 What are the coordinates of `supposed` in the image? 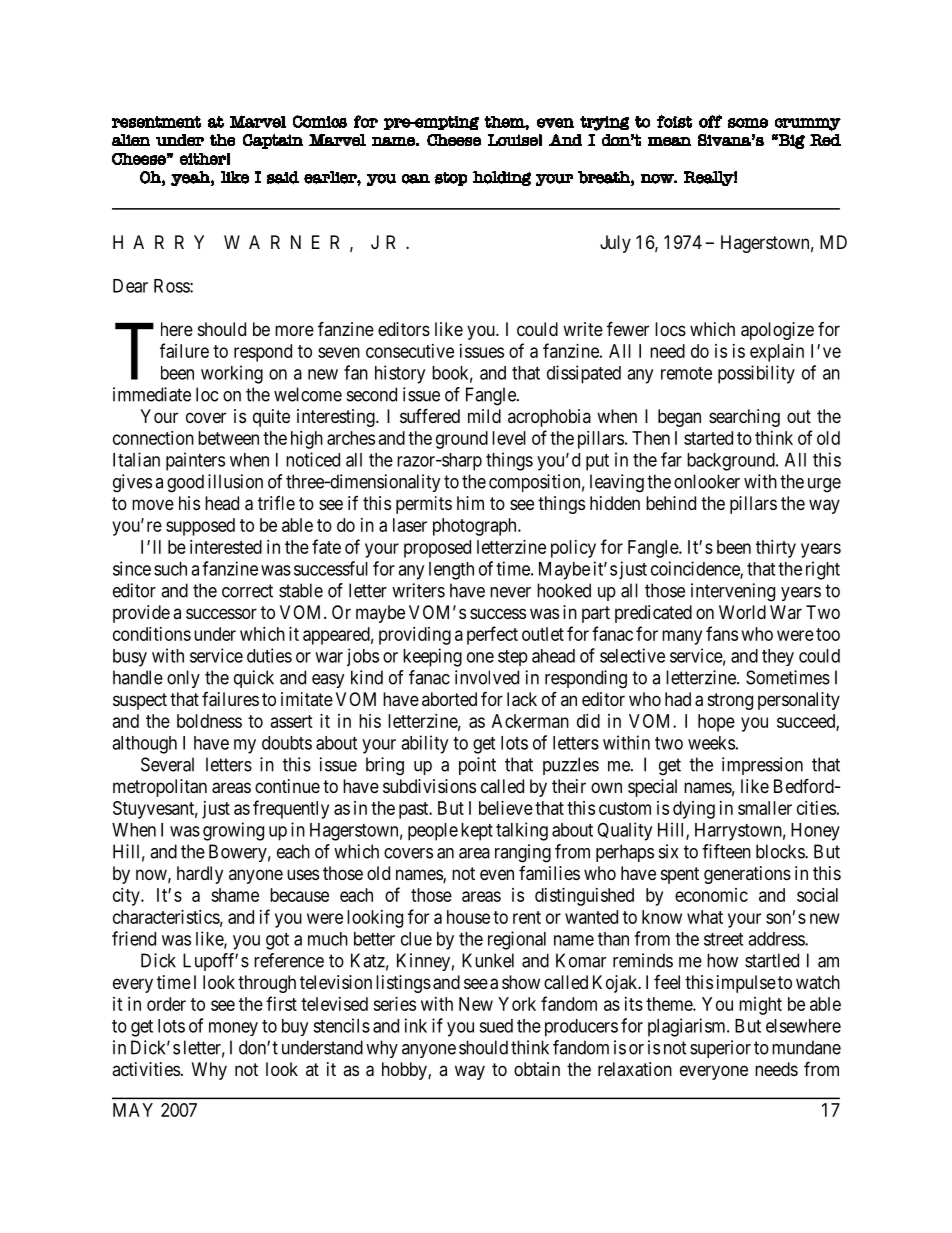 It's located at (200, 527).
